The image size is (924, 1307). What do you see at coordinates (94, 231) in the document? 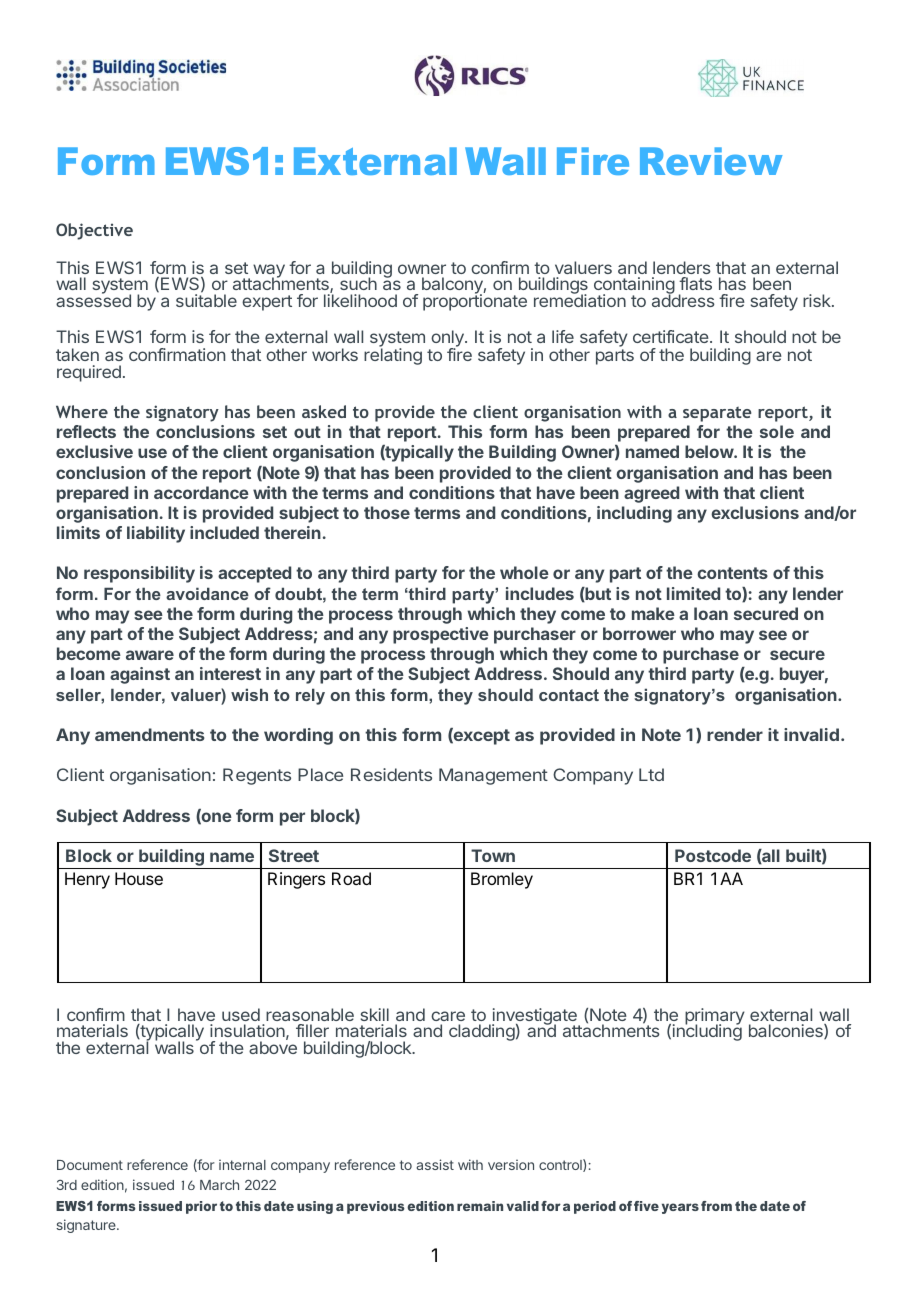
I see `Objective` at bounding box center [94, 231].
